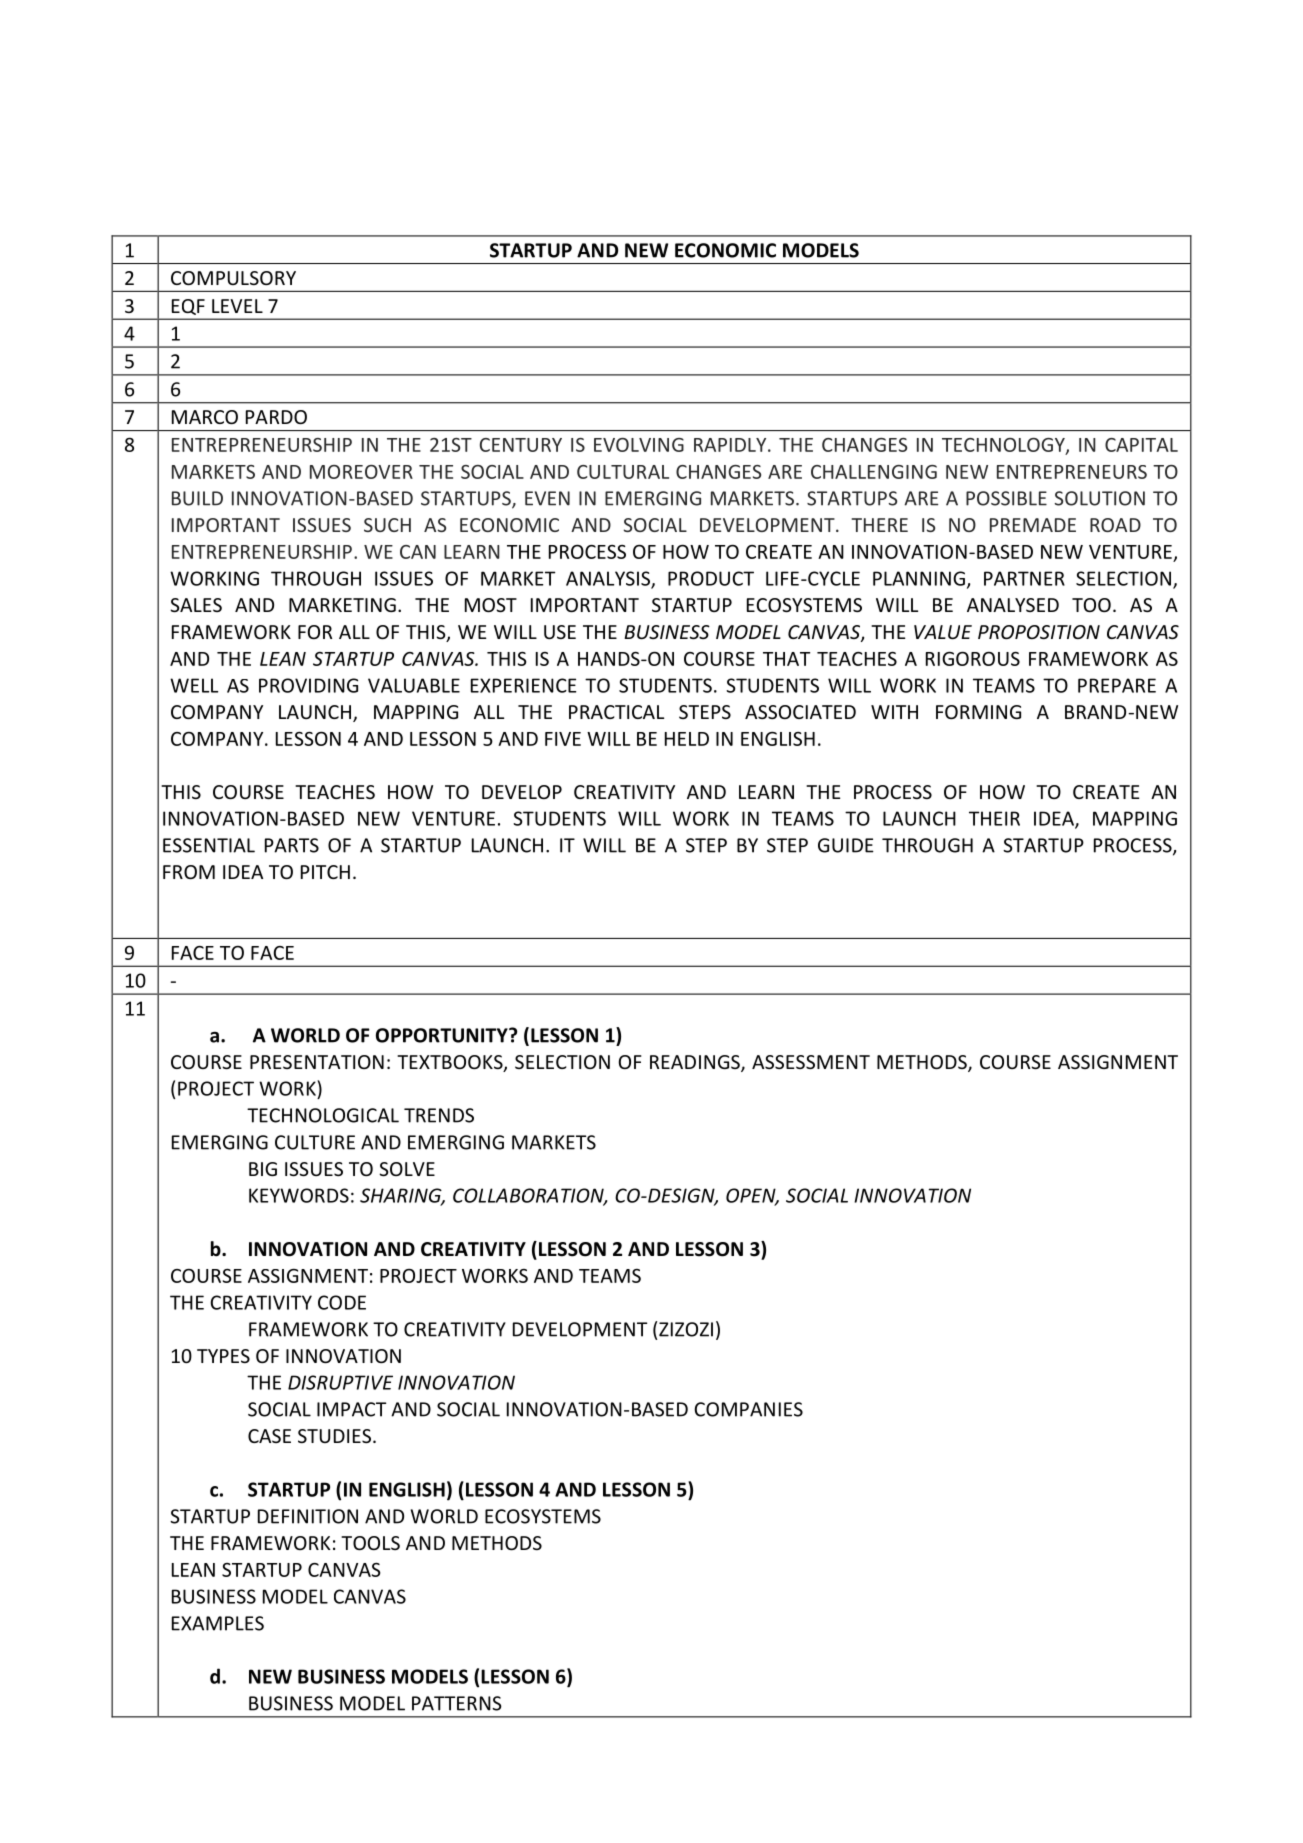 Image resolution: width=1303 pixels, height=1843 pixels. Describe the element at coordinates (748, 1409) in the screenshot. I see `COMPANIES` at that location.
